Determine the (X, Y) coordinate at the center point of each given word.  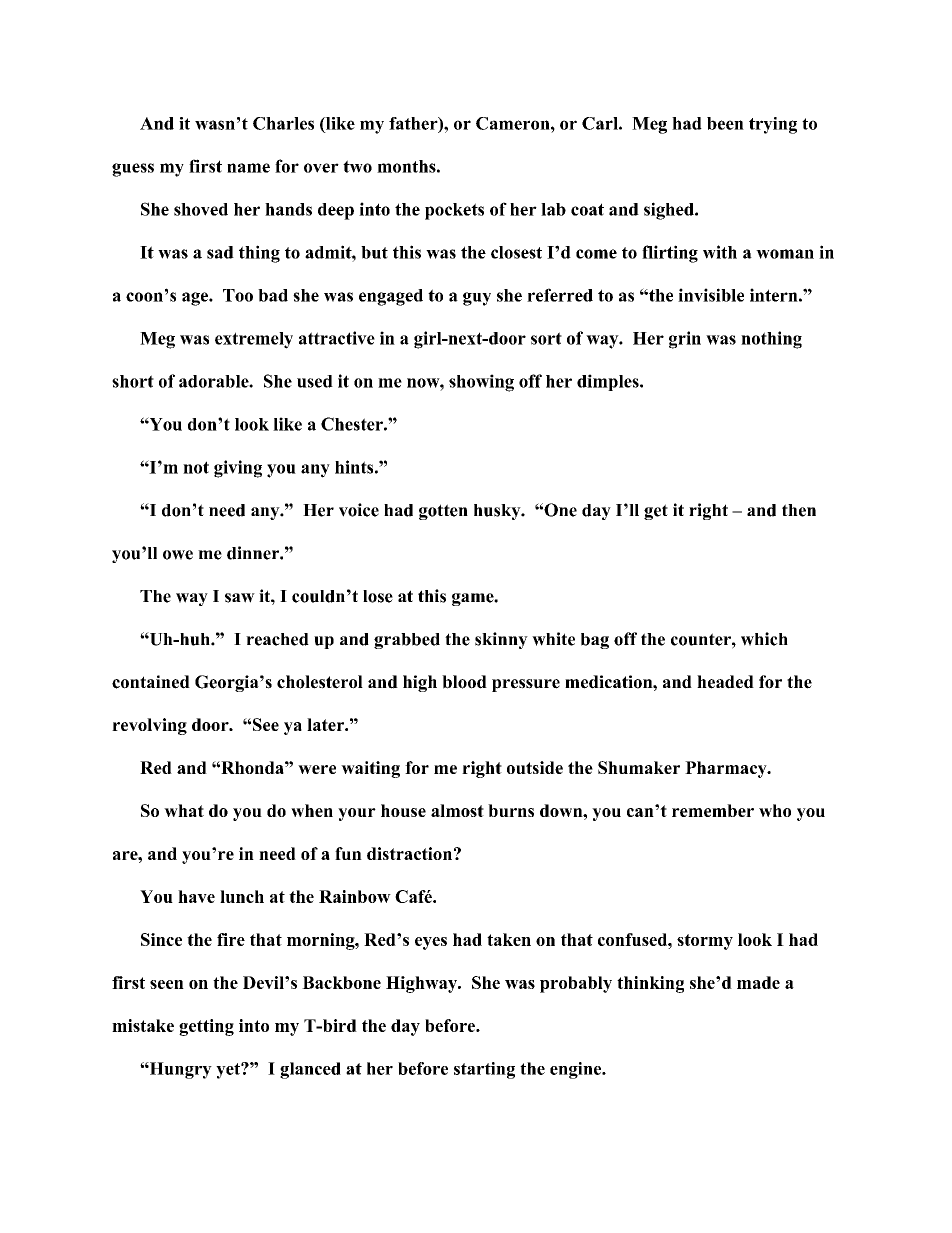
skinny (501, 640)
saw (240, 598)
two (357, 166)
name (248, 168)
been (725, 123)
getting (206, 1027)
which (764, 639)
